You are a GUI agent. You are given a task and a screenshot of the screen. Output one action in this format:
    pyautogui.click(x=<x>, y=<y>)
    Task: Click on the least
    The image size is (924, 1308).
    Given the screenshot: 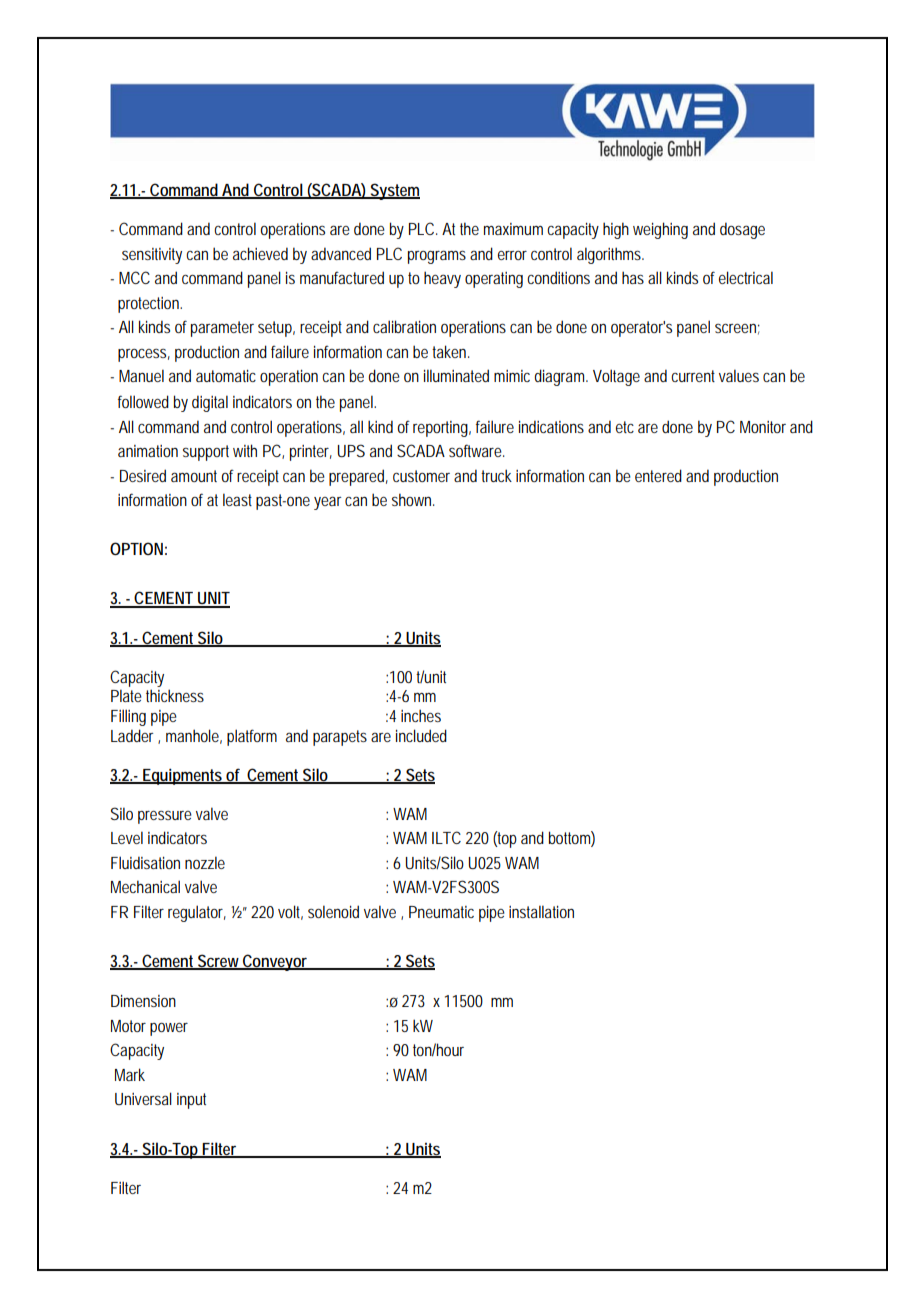 What is the action you would take?
    pyautogui.click(x=237, y=499)
